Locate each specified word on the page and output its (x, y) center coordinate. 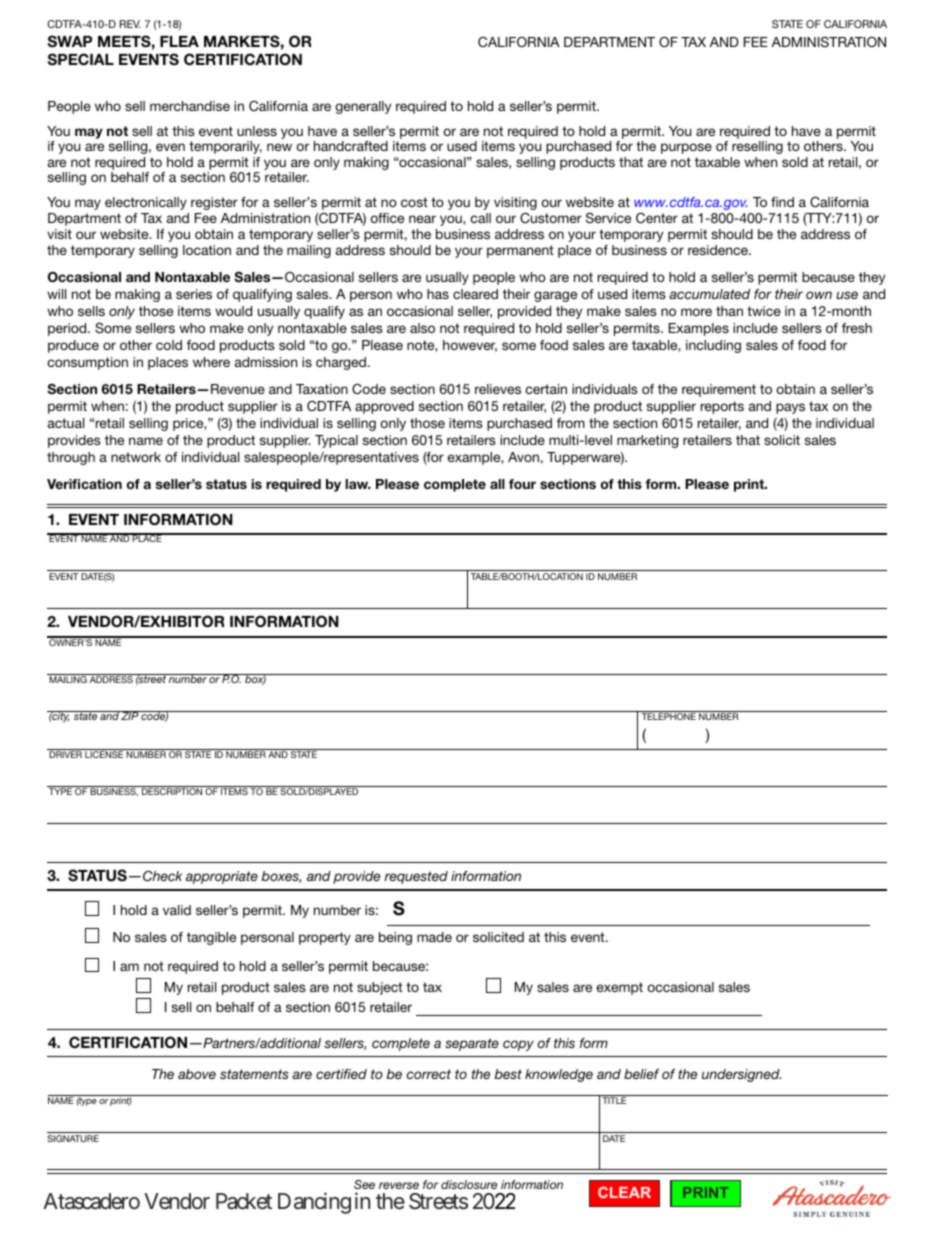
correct (429, 1074)
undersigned (741, 1075)
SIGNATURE (73, 1138)
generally (363, 107)
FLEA (179, 41)
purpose (686, 148)
